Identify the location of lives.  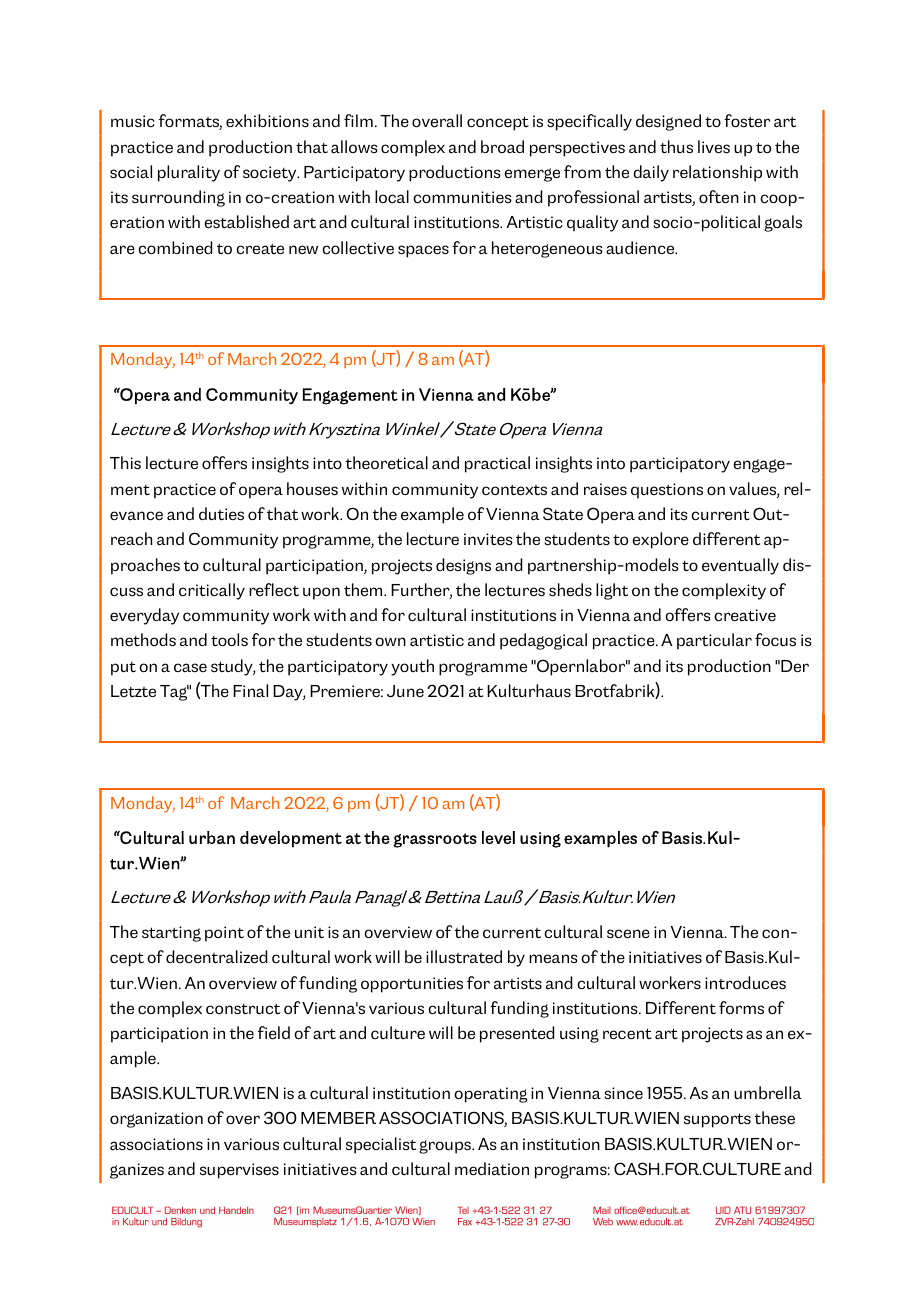
(714, 147).
